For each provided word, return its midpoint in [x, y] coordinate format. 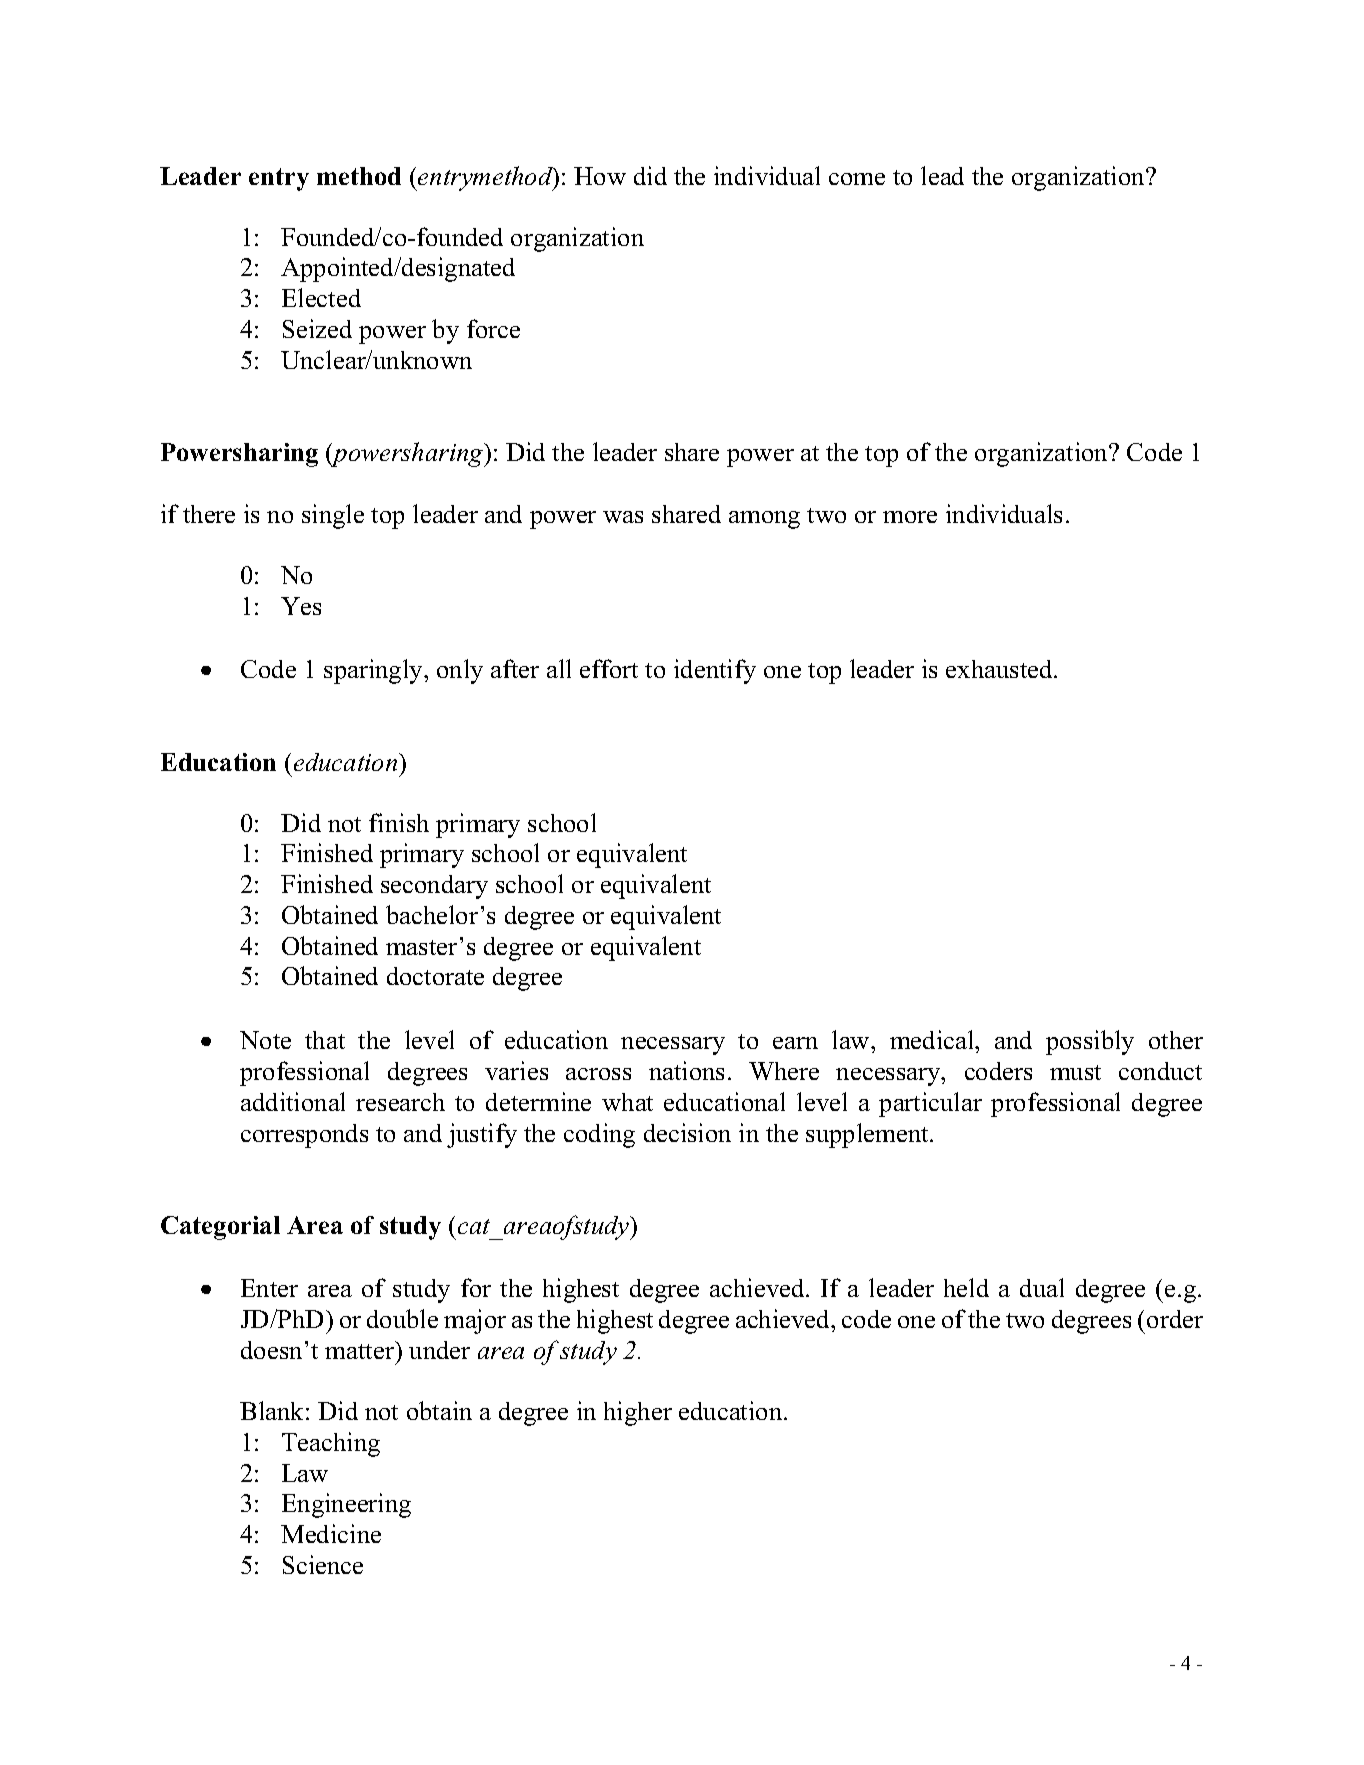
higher [638, 1413]
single [333, 516]
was [623, 517]
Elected [321, 297]
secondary [434, 887]
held [966, 1287]
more [910, 517]
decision [687, 1132]
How [600, 176]
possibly [1090, 1042]
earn [795, 1043]
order [1175, 1319]
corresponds [304, 1136]
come [857, 179]
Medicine [331, 1533]
